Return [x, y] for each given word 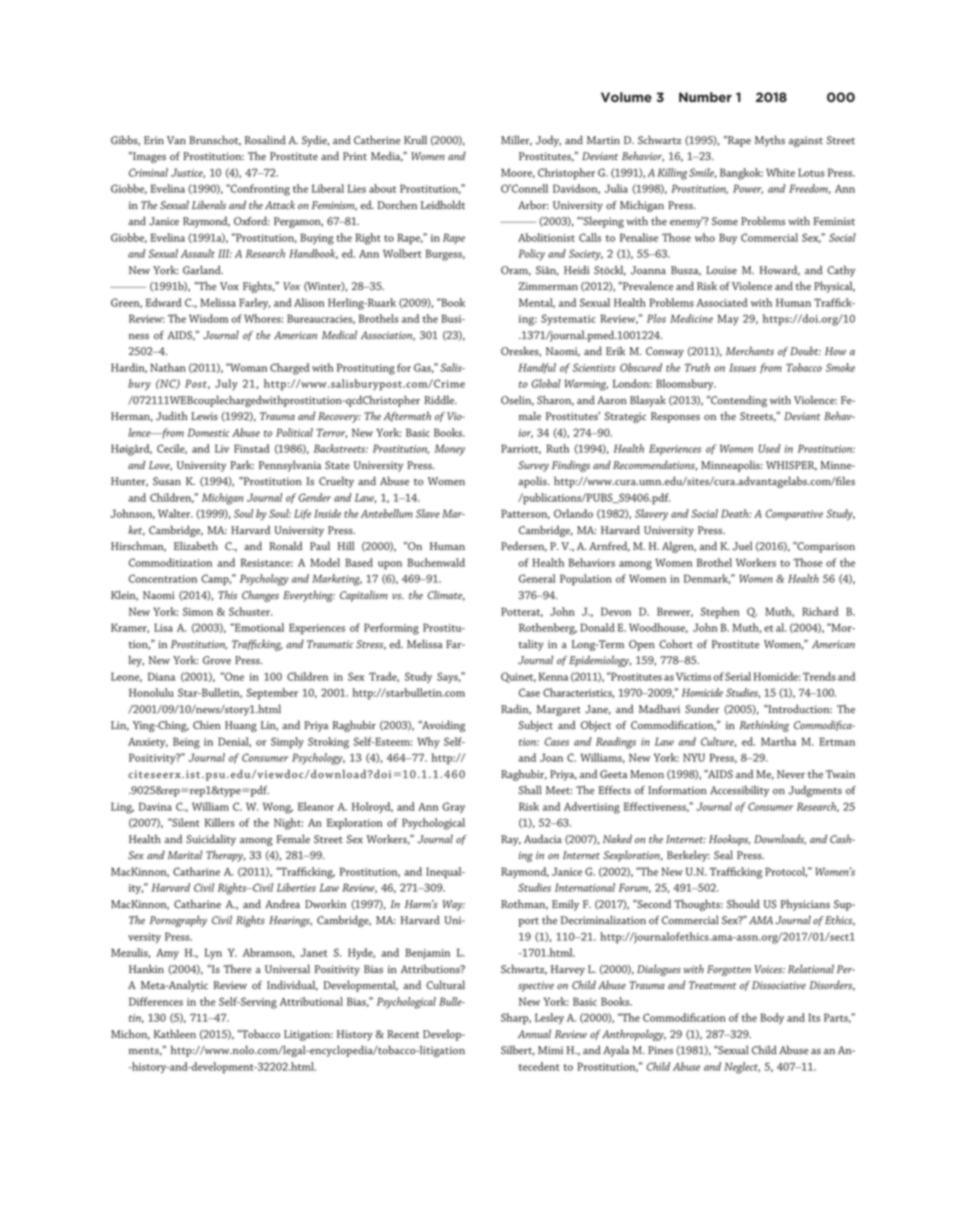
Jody [548, 141]
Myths [770, 141]
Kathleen [175, 1034]
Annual [534, 1033]
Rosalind [265, 140]
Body [772, 1019]
